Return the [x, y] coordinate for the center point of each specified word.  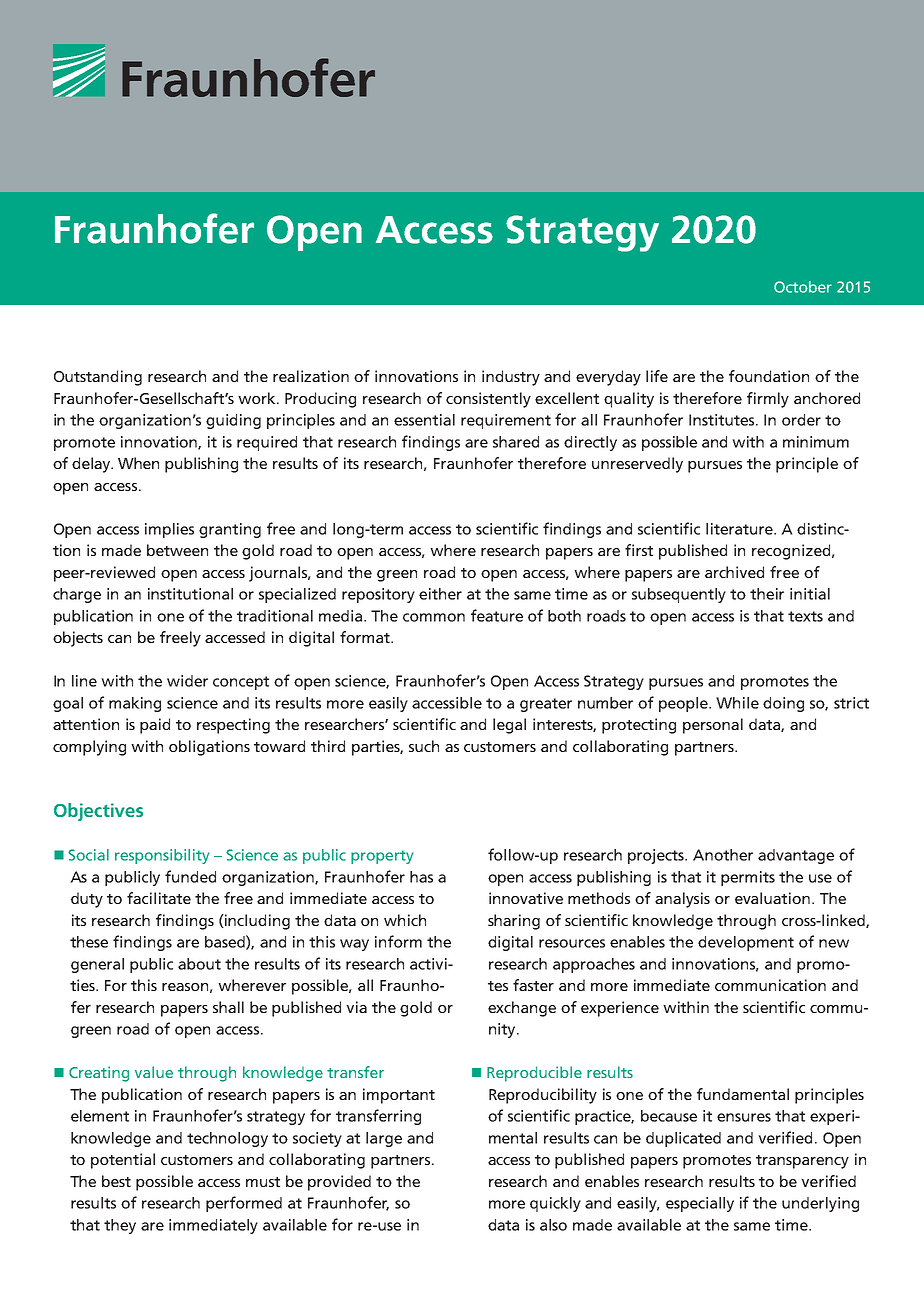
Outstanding [98, 378]
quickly [555, 1204]
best [116, 1181]
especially [700, 1204]
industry [511, 378]
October [803, 287]
